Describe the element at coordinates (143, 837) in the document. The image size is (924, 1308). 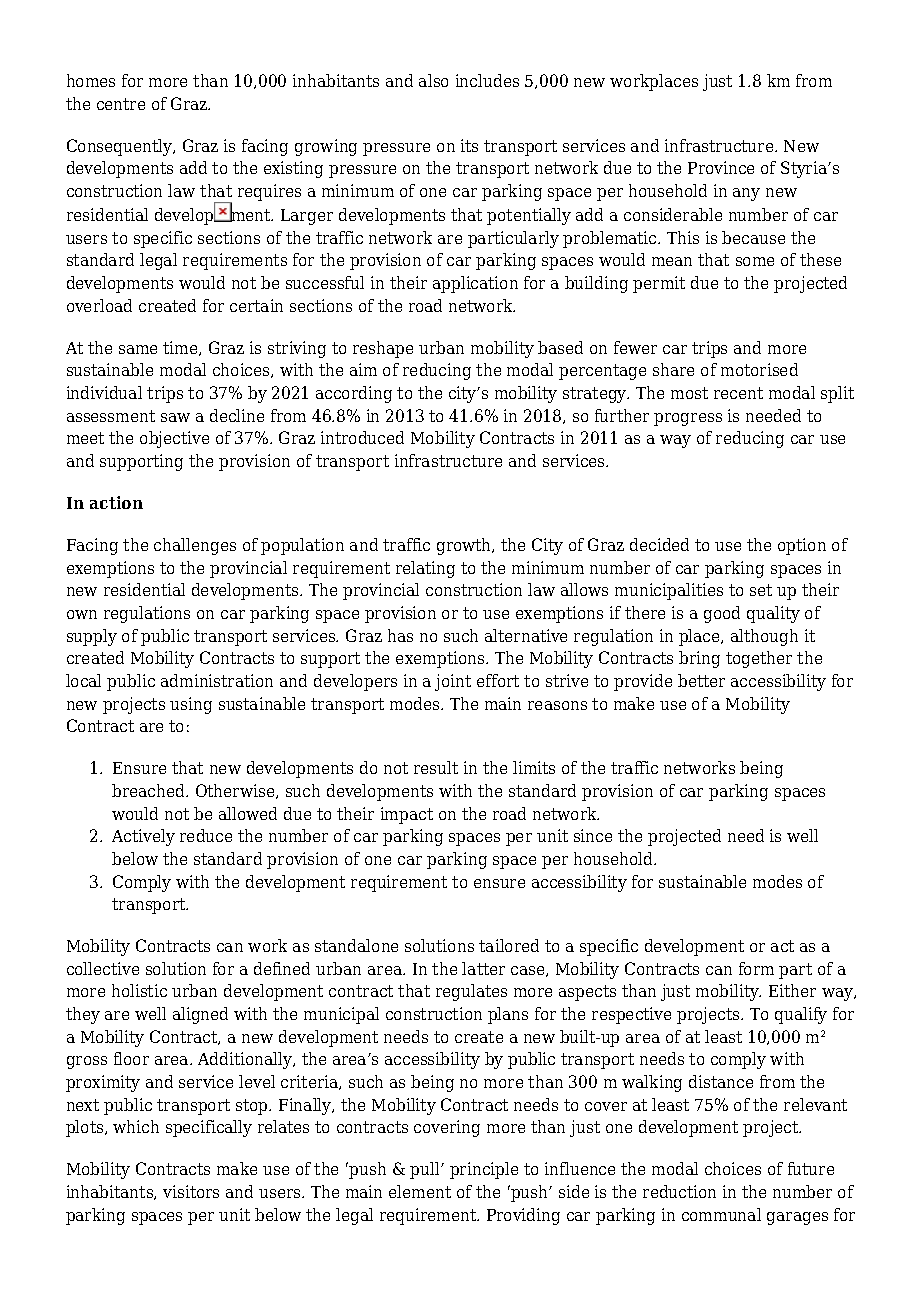
I see `Actively` at that location.
